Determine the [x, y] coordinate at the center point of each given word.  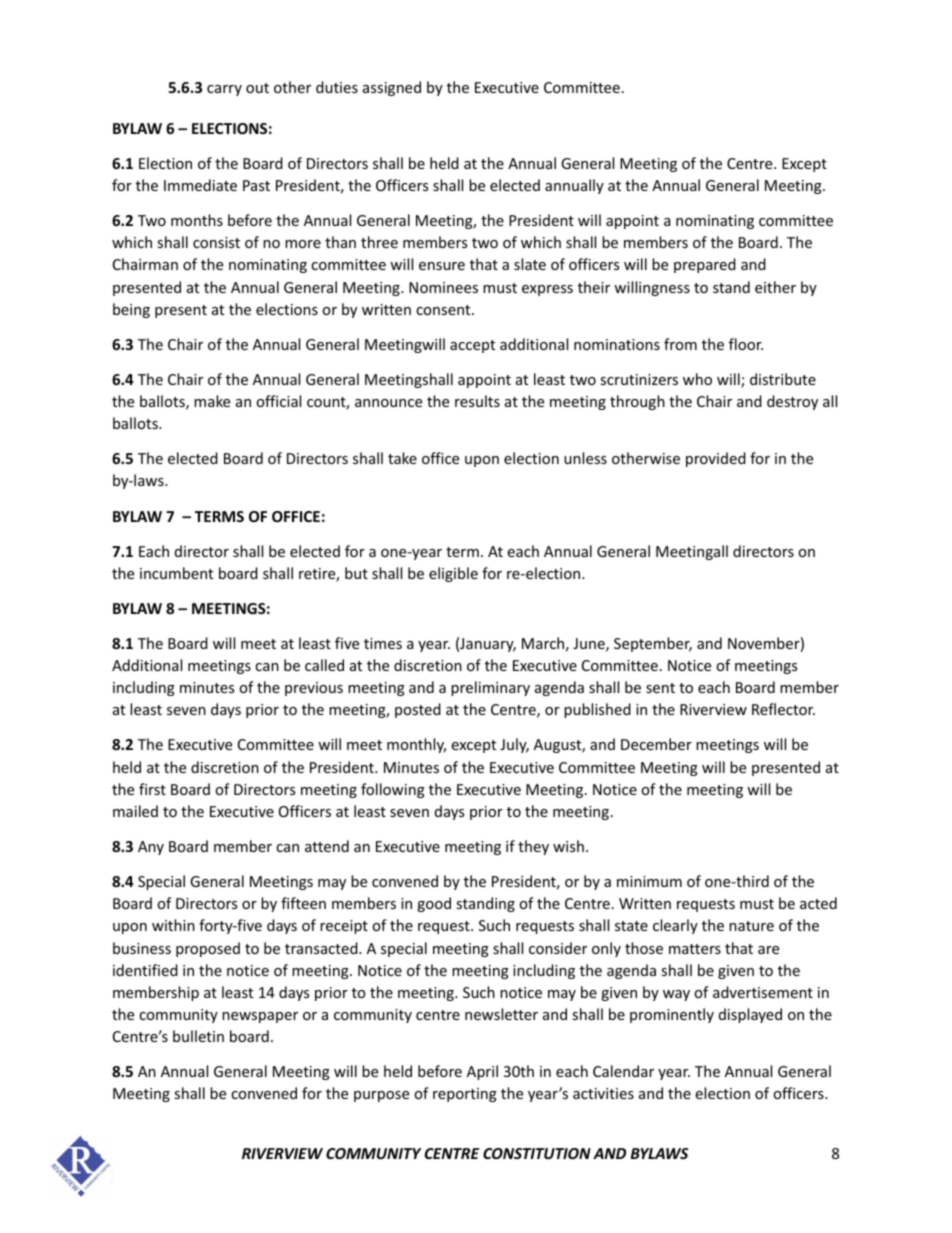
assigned [392, 88]
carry [224, 90]
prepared [705, 265]
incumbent [176, 573]
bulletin [198, 1036]
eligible [453, 574]
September [653, 644]
